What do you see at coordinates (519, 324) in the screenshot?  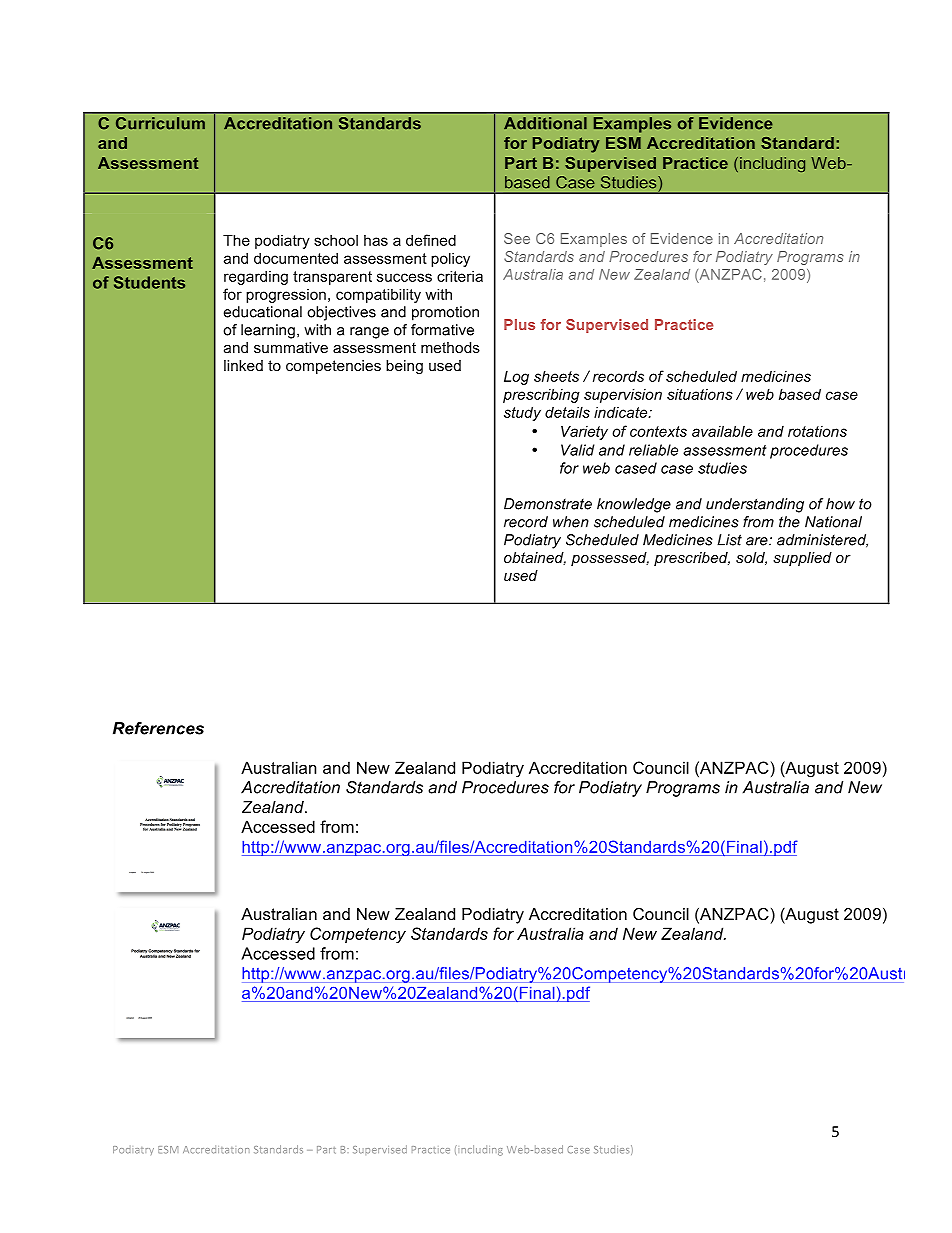 I see `Plus` at bounding box center [519, 324].
